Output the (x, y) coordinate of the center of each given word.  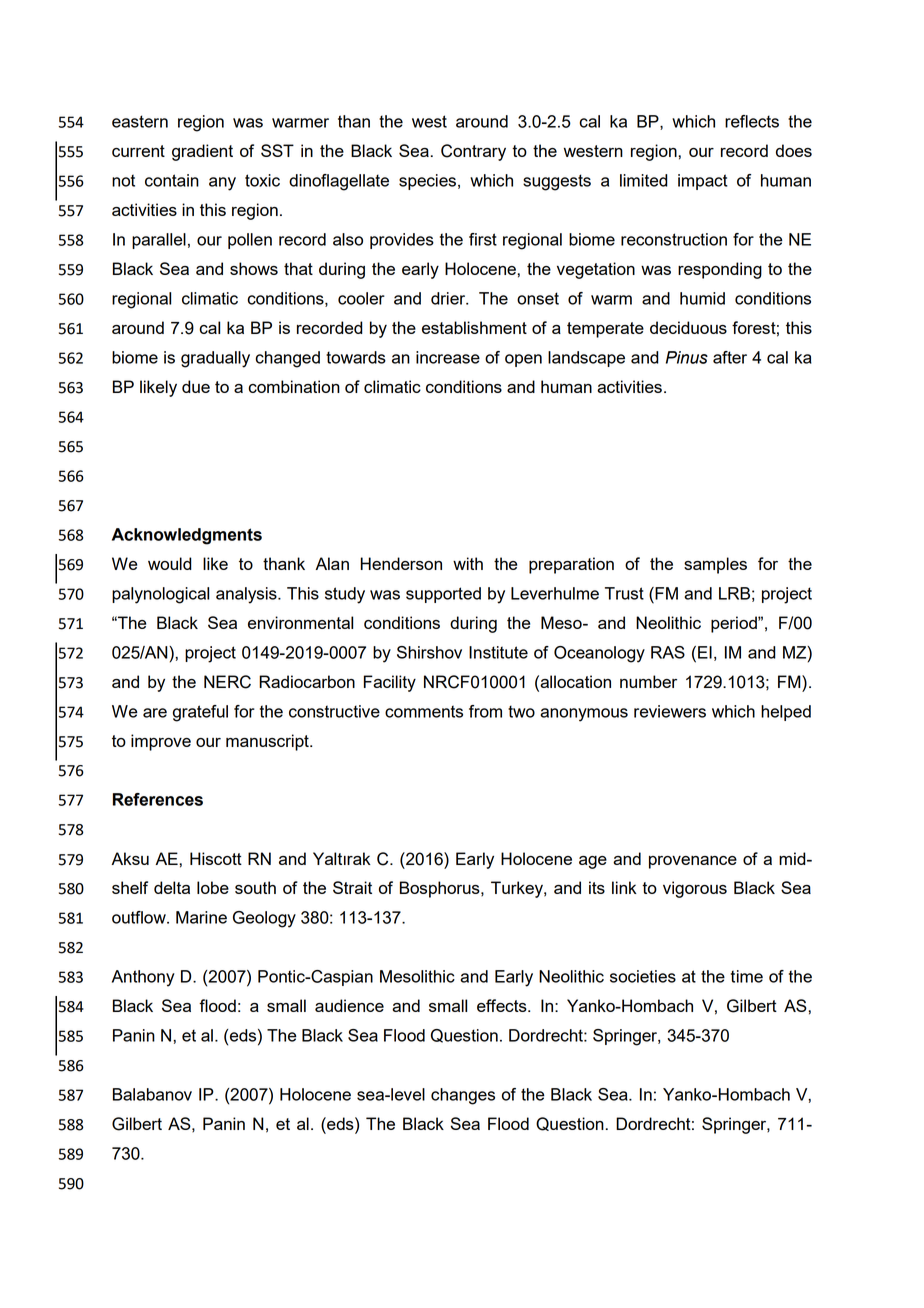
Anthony (143, 978)
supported (443, 595)
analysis (247, 595)
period (735, 624)
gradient (202, 152)
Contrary (473, 152)
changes (463, 1096)
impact (703, 182)
